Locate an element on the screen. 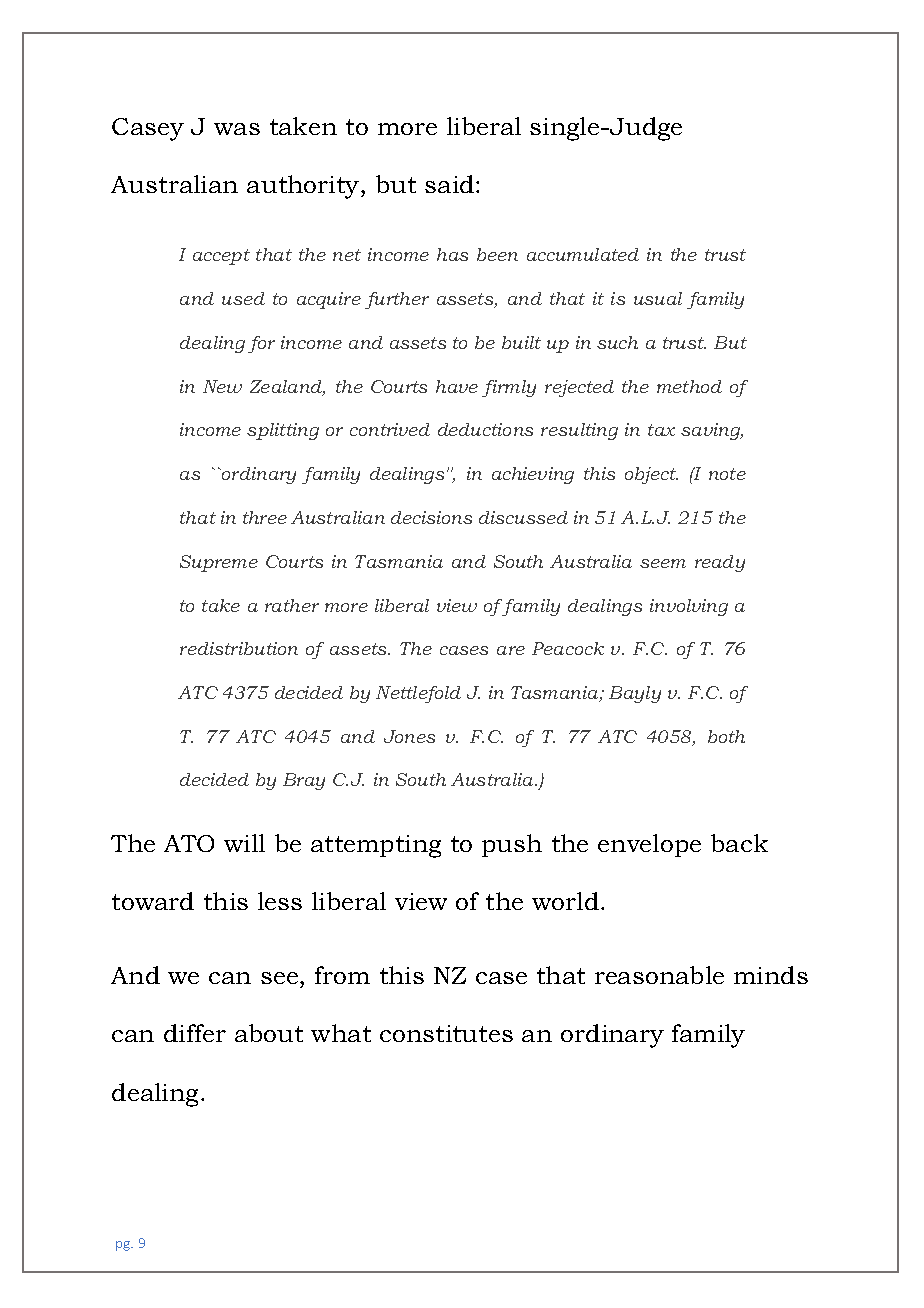  decisions is located at coordinates (431, 517).
